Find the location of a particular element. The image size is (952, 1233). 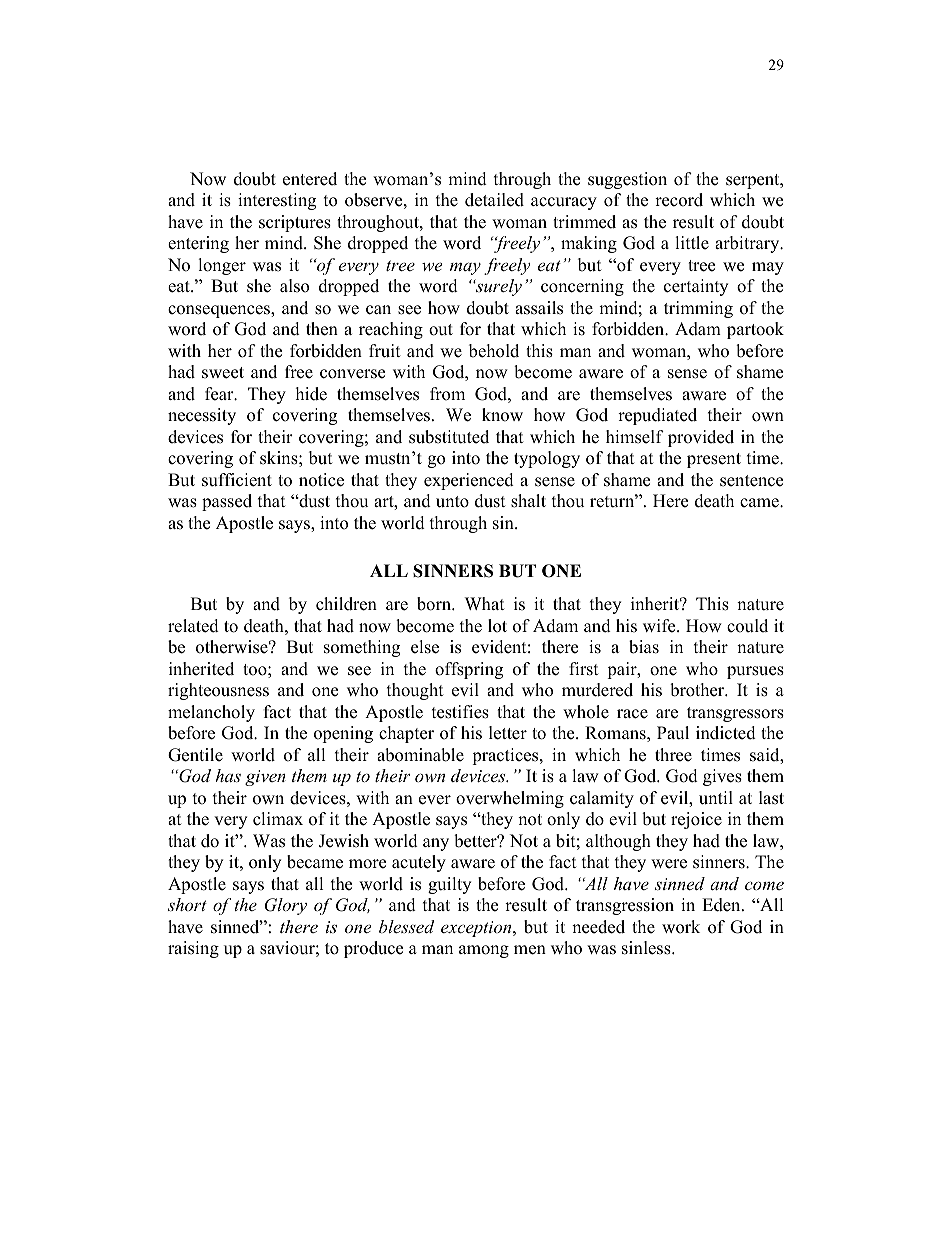

Glory is located at coordinates (286, 906).
